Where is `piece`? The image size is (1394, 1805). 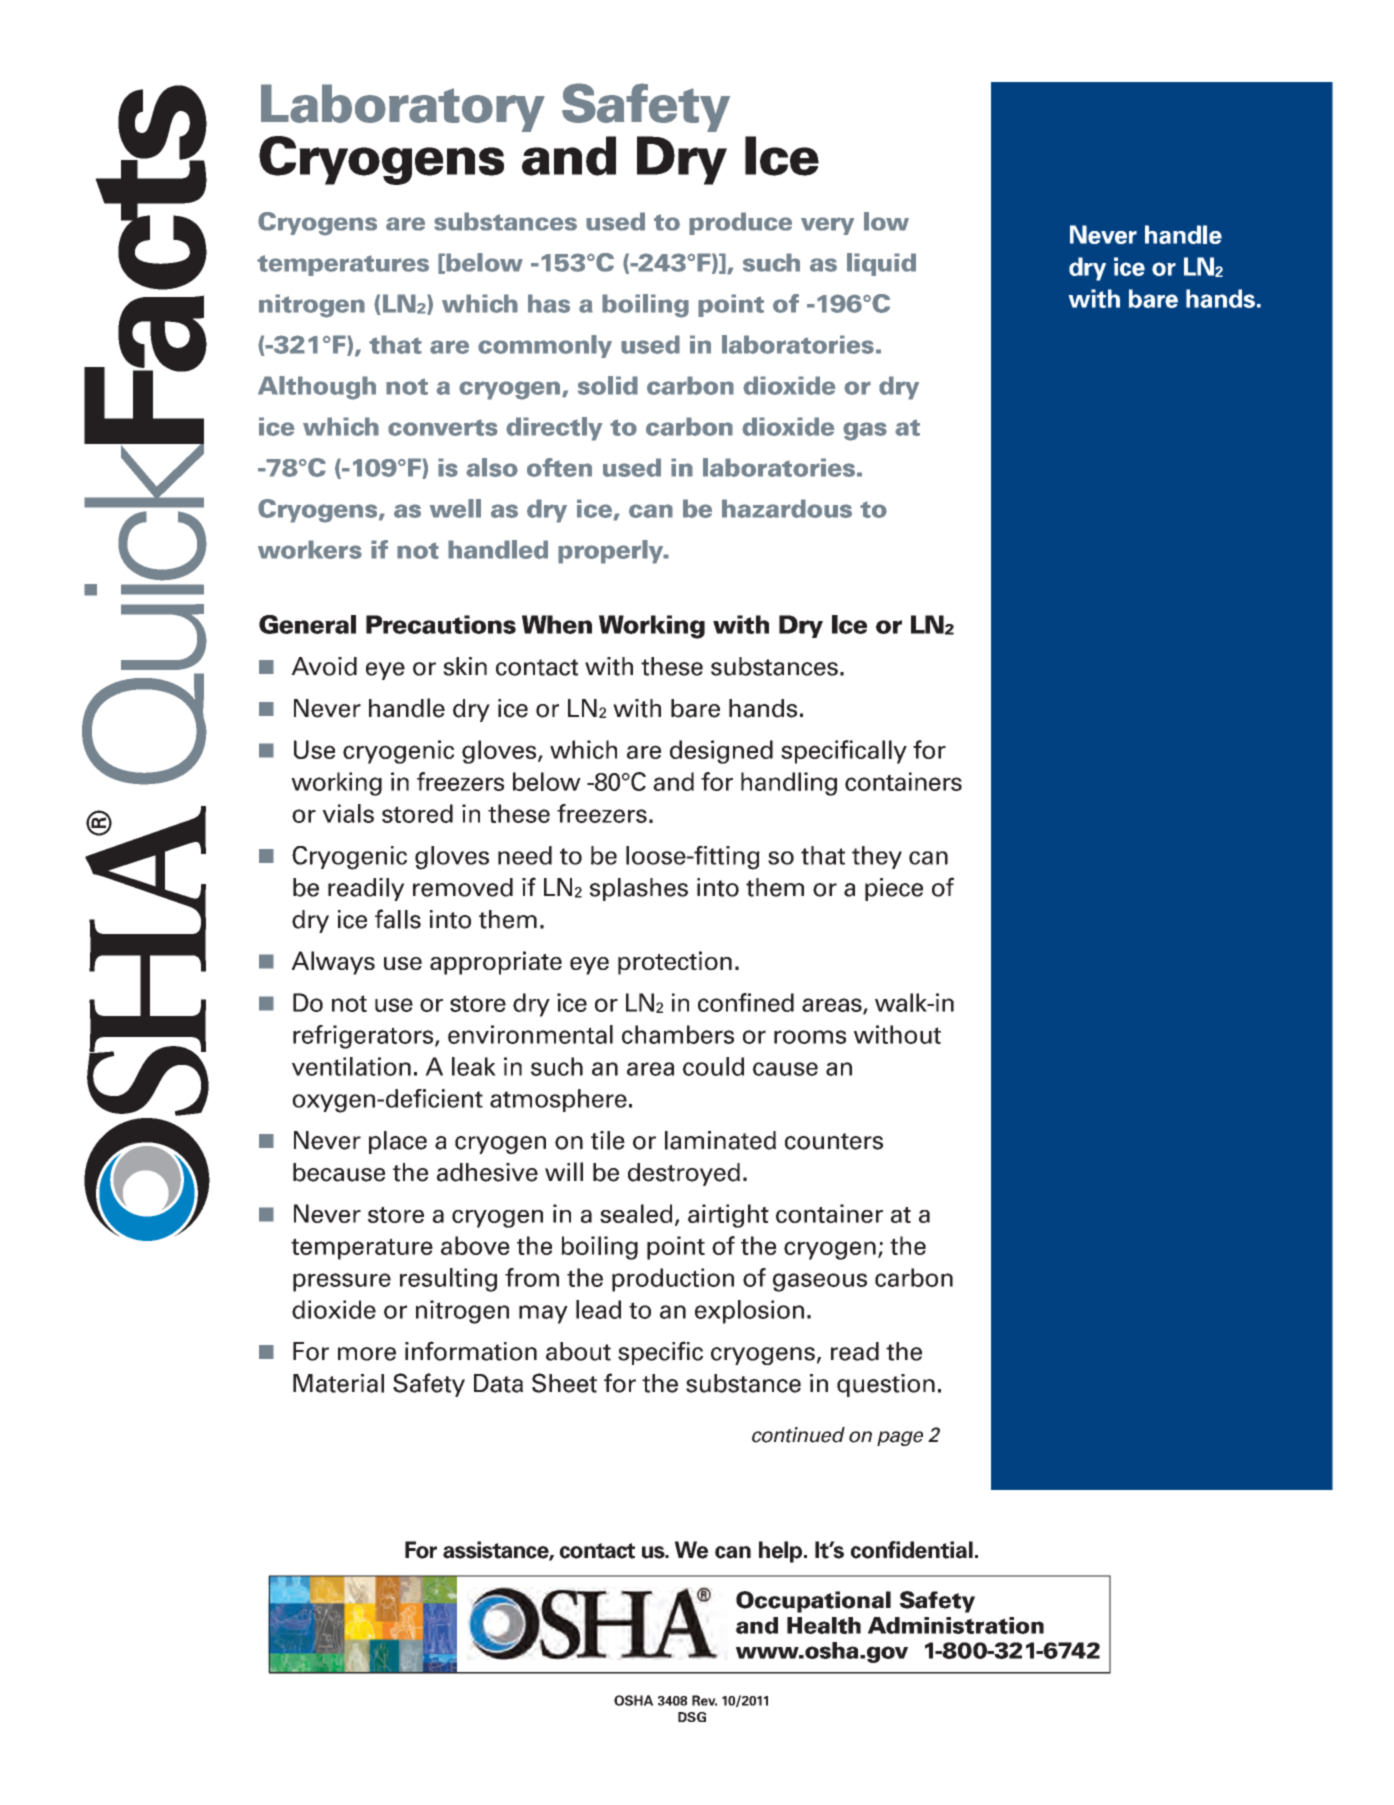
piece is located at coordinates (894, 889).
